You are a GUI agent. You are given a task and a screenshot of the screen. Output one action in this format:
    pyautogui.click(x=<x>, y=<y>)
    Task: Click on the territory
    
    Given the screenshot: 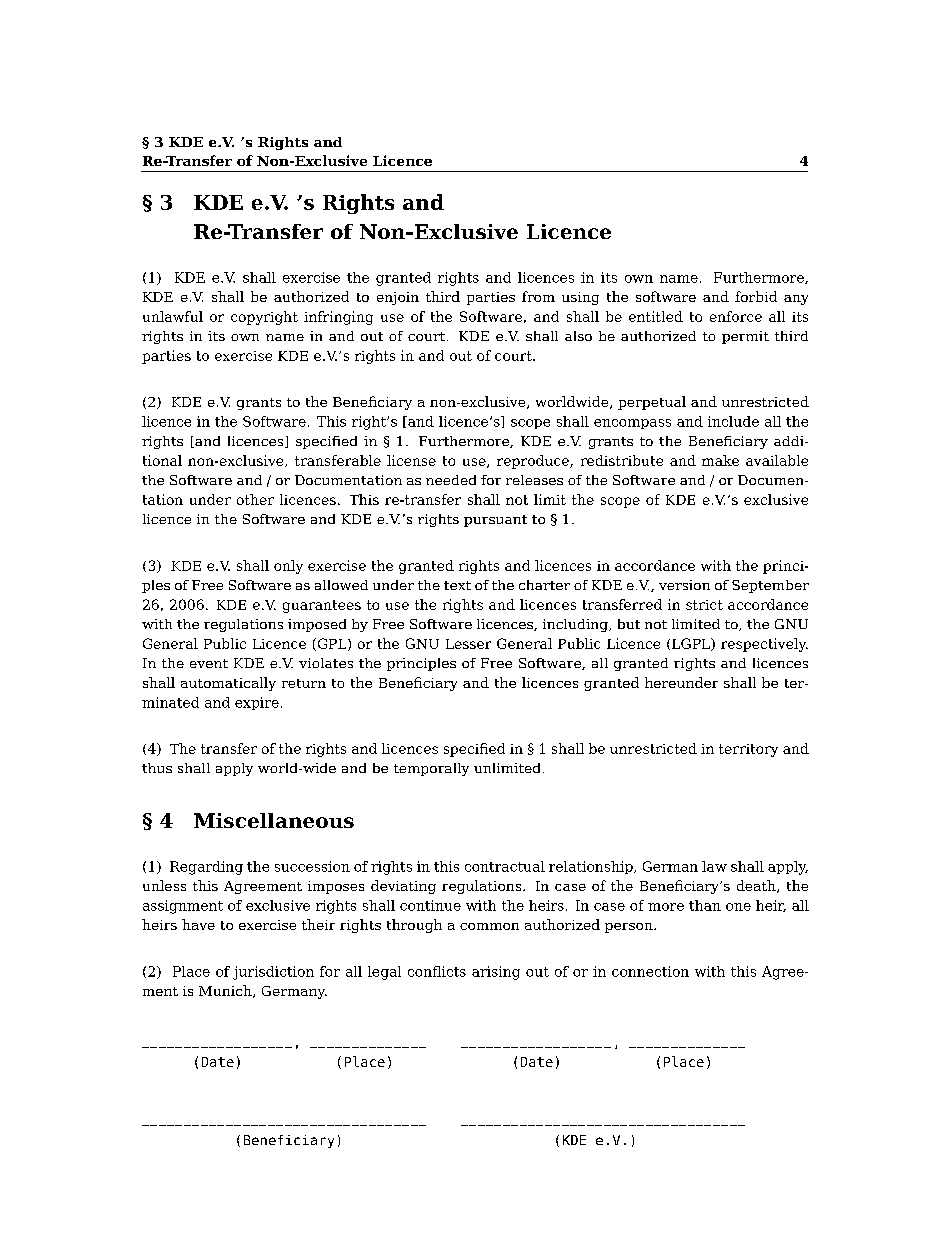 What is the action you would take?
    pyautogui.click(x=748, y=750)
